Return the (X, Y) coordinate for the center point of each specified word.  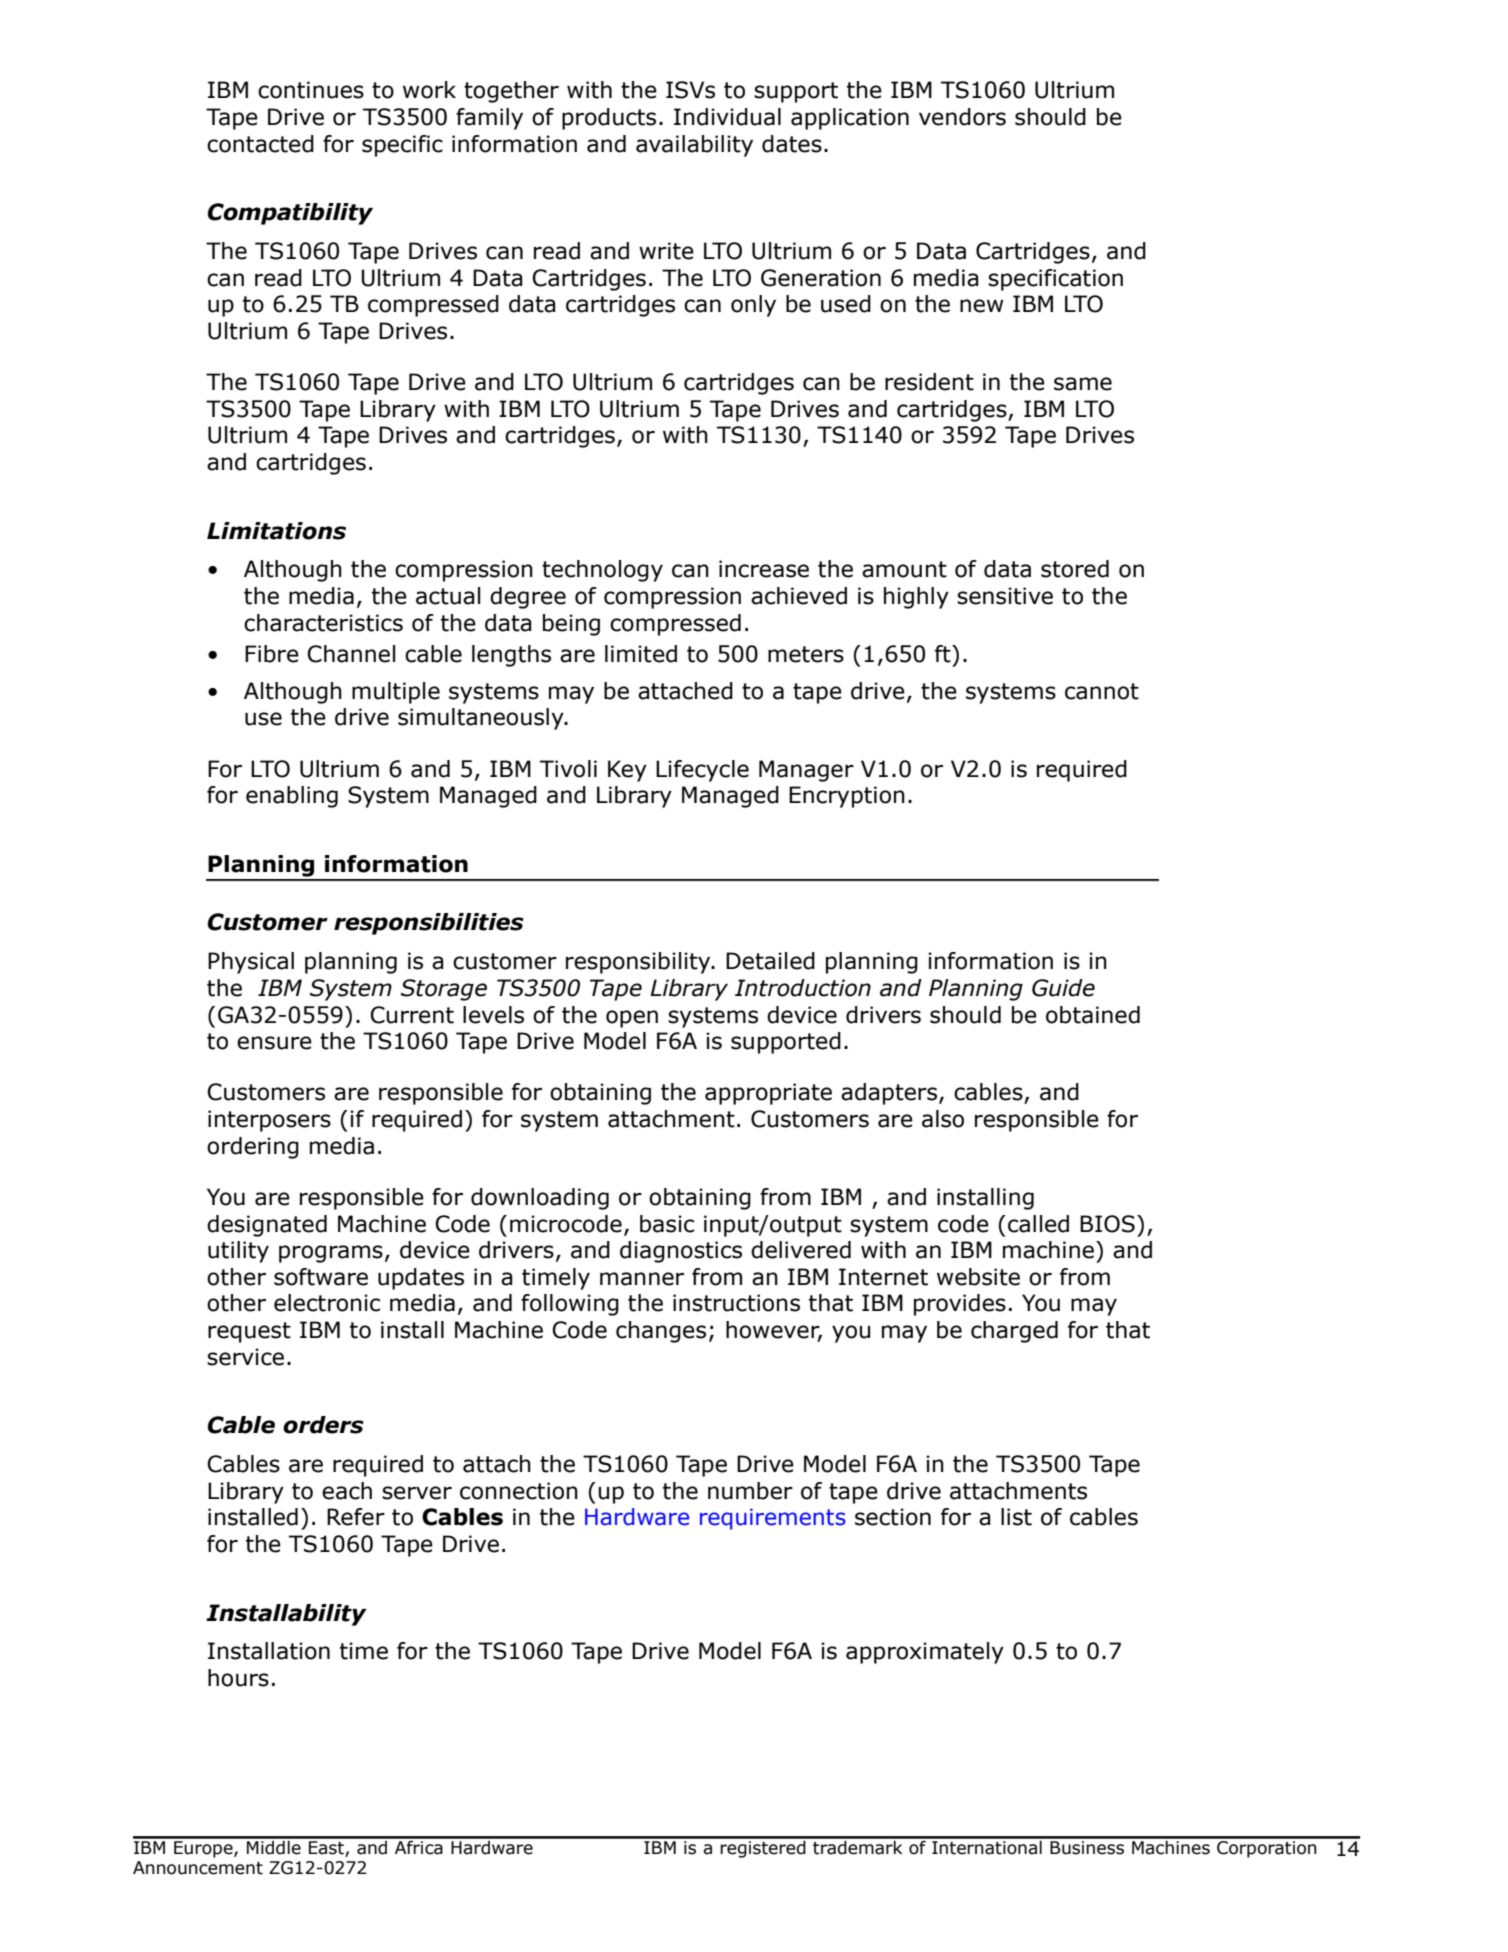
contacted (260, 144)
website (978, 1277)
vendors (962, 117)
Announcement (198, 1868)
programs (331, 1254)
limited (641, 654)
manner (642, 1279)
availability (694, 146)
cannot (1102, 691)
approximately (925, 1653)
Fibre (272, 654)
